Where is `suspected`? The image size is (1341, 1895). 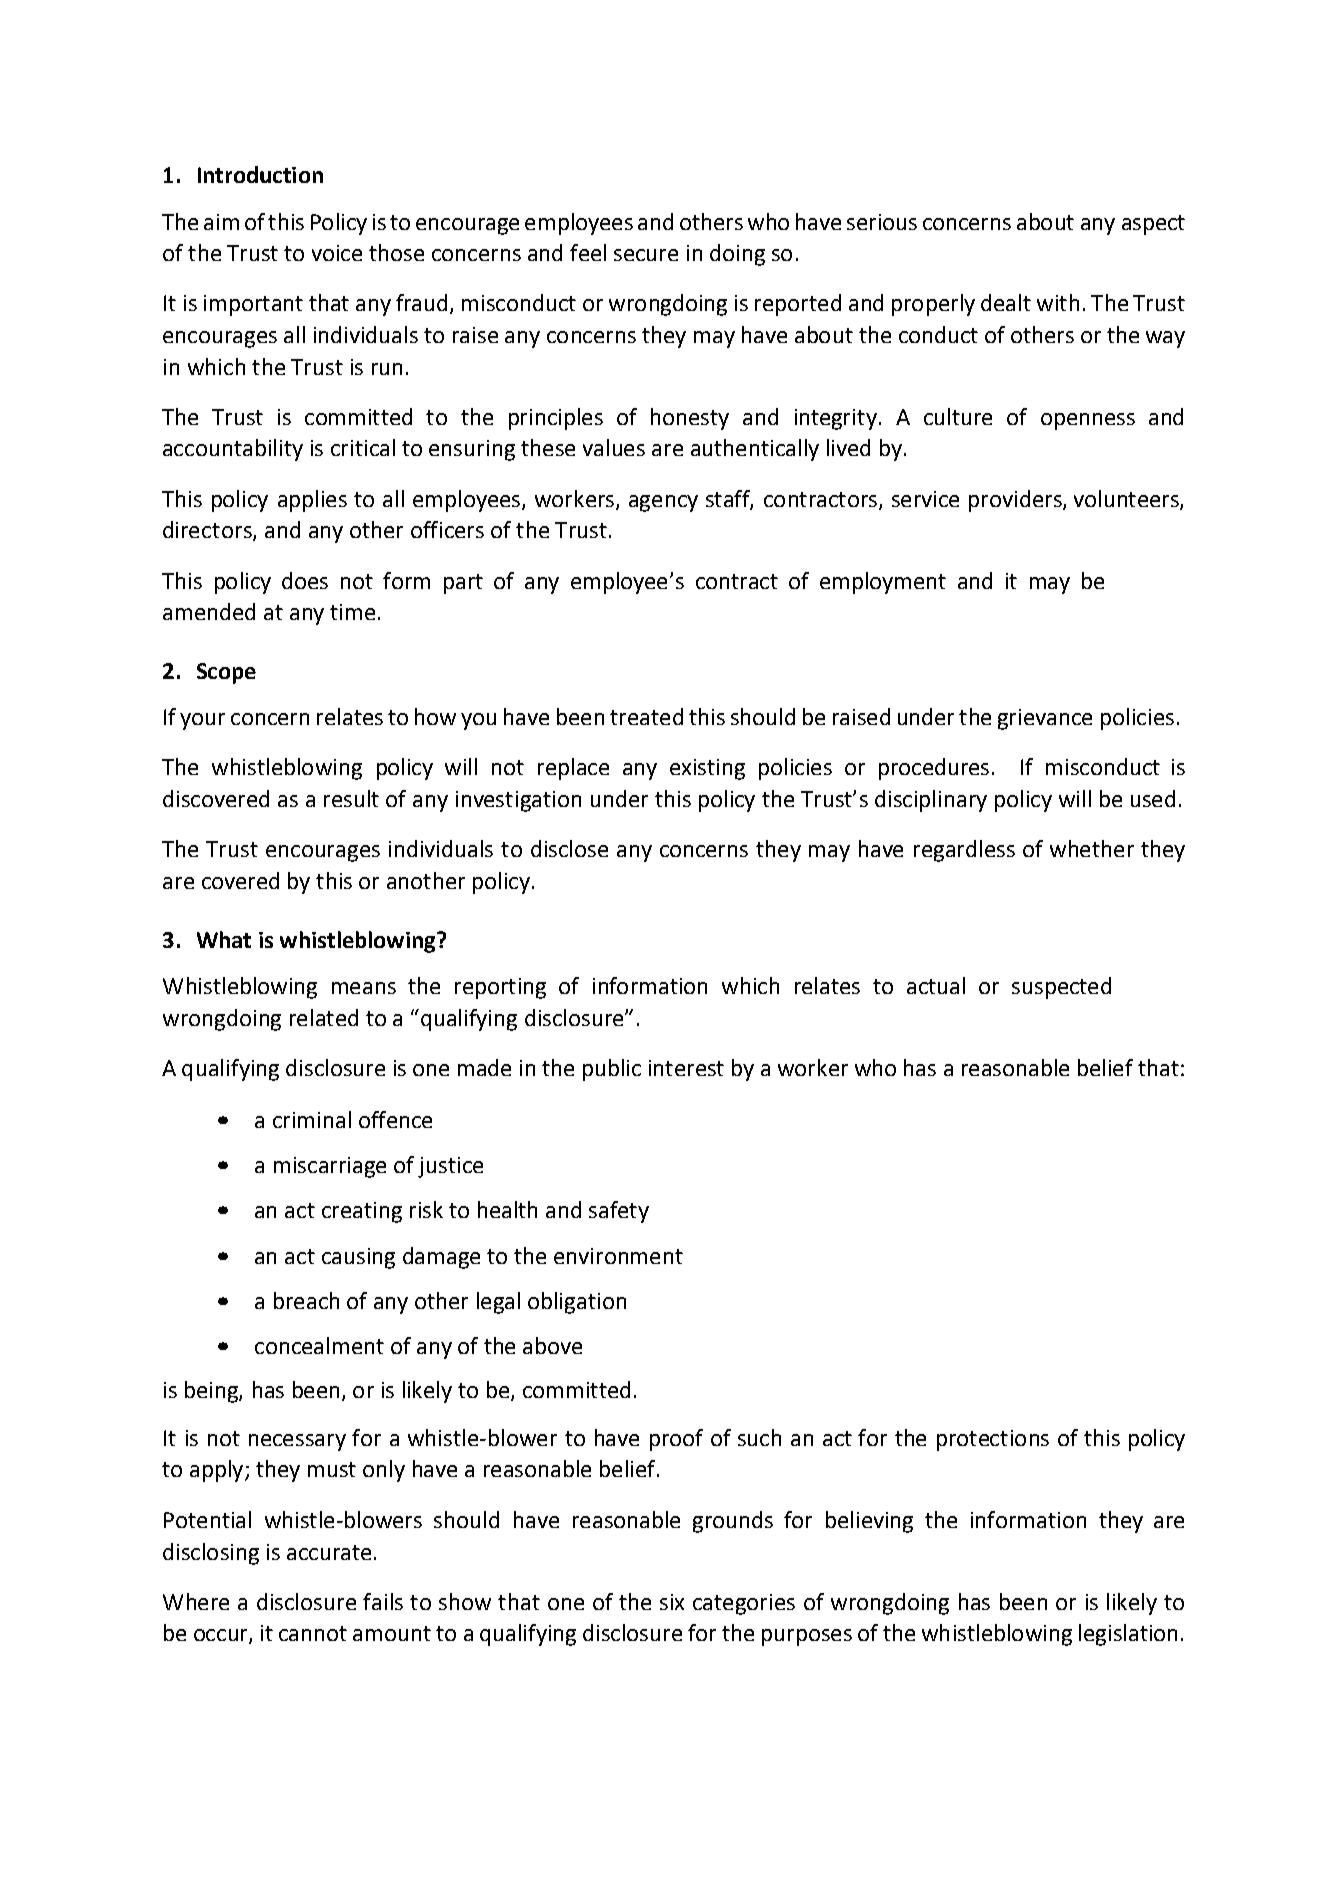 suspected is located at coordinates (1061, 988).
